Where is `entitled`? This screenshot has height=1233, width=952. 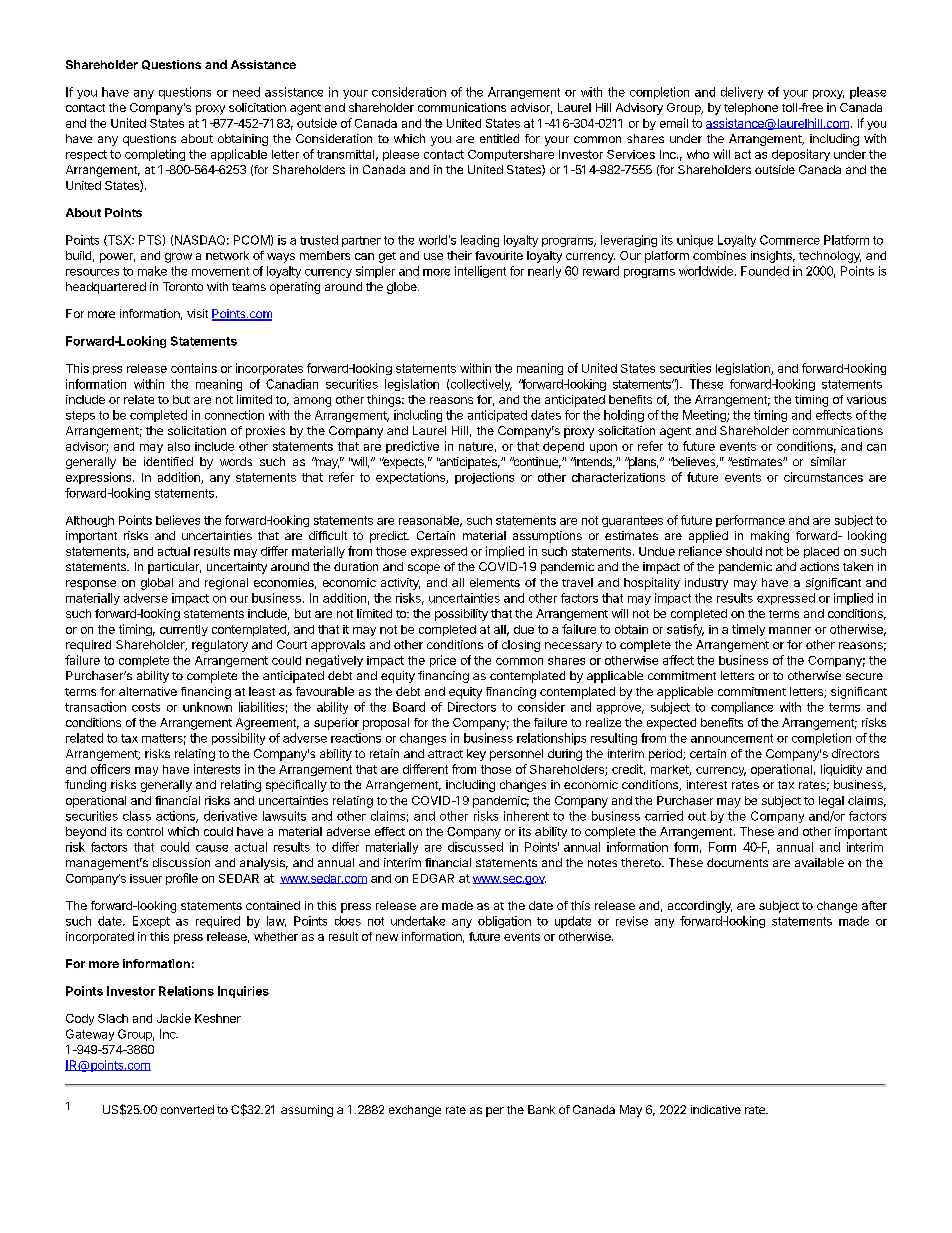 entitled is located at coordinates (499, 138).
